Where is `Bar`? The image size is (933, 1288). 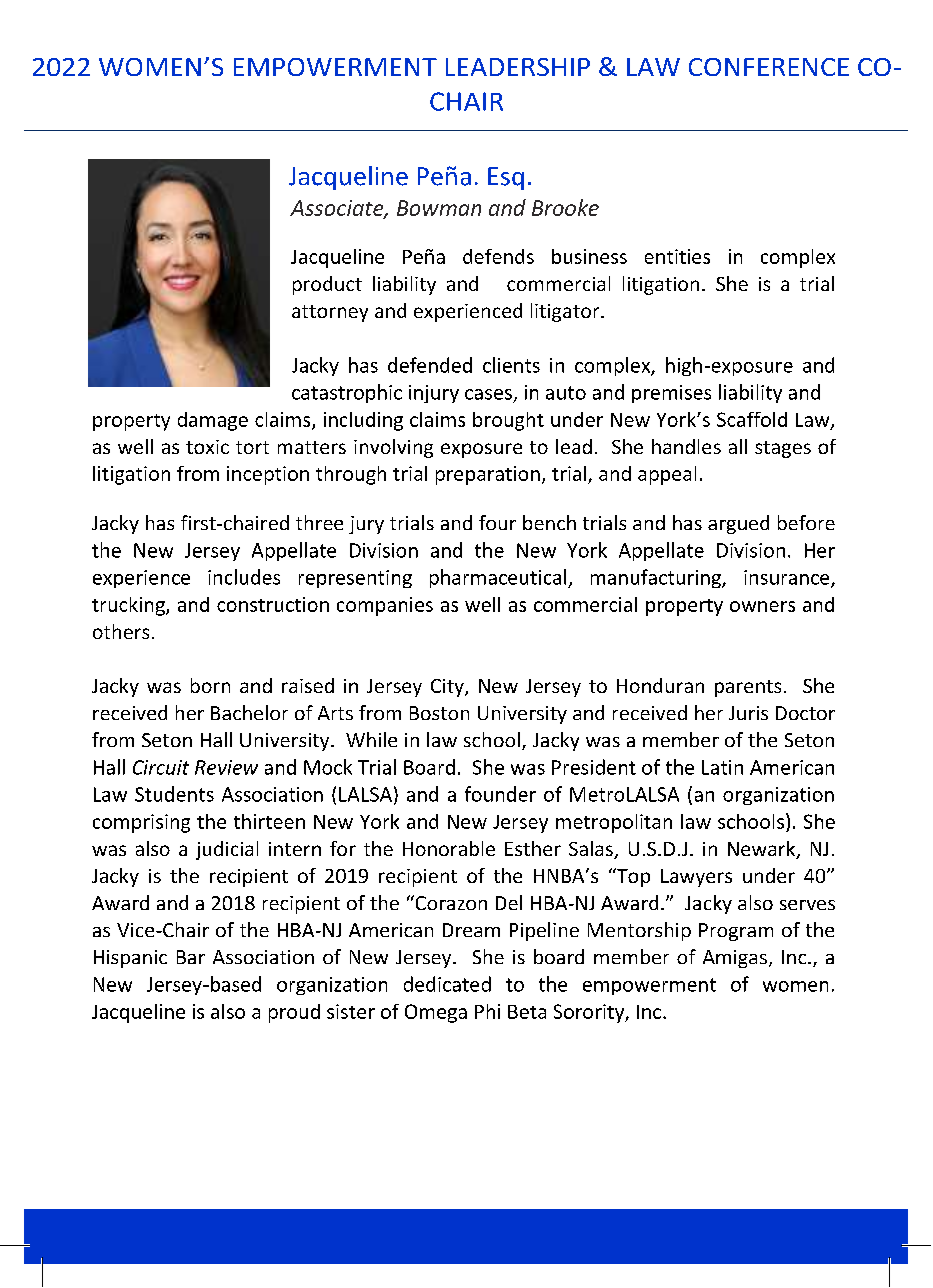 Bar is located at coordinates (191, 957).
